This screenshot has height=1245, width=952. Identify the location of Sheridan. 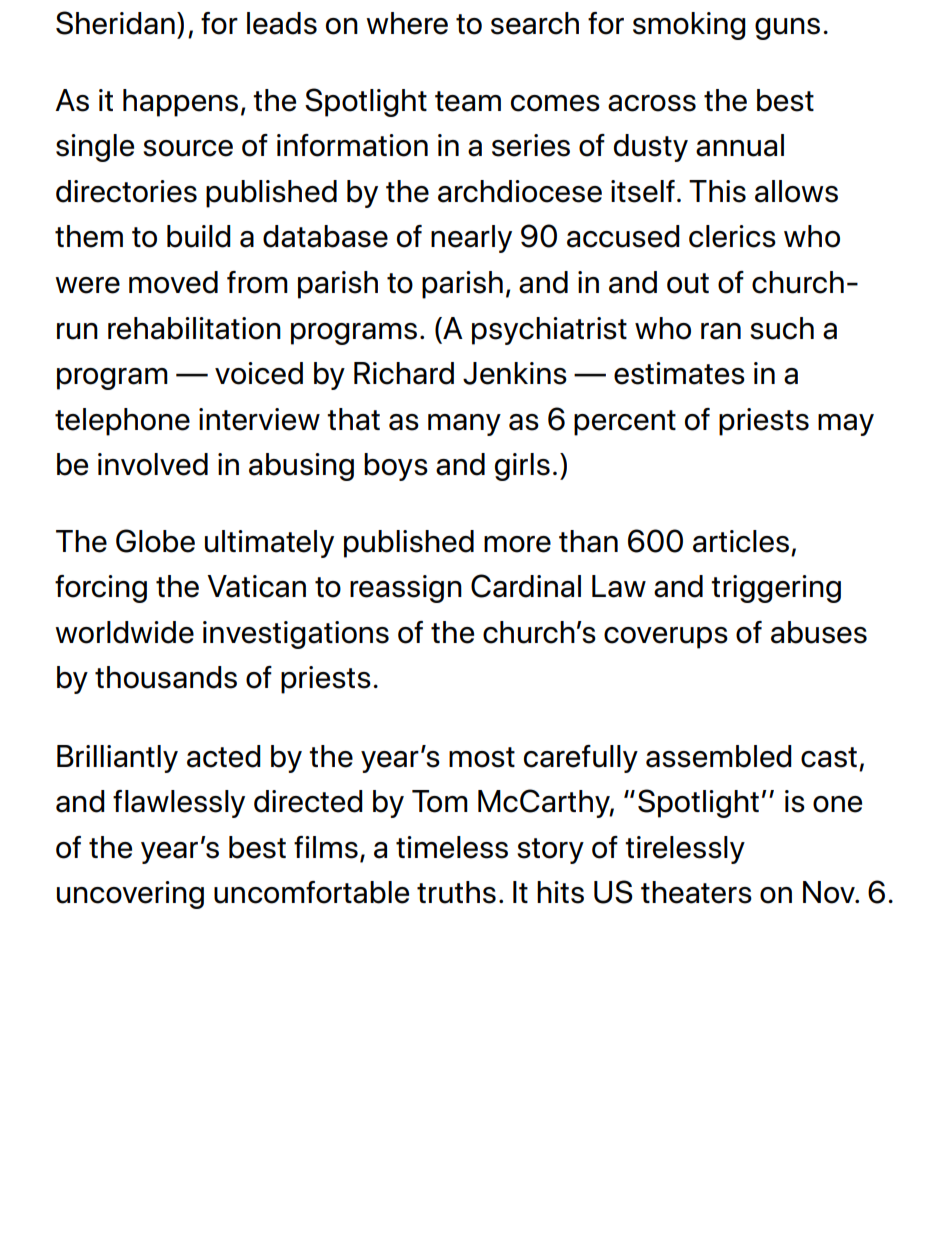
(115, 23).
